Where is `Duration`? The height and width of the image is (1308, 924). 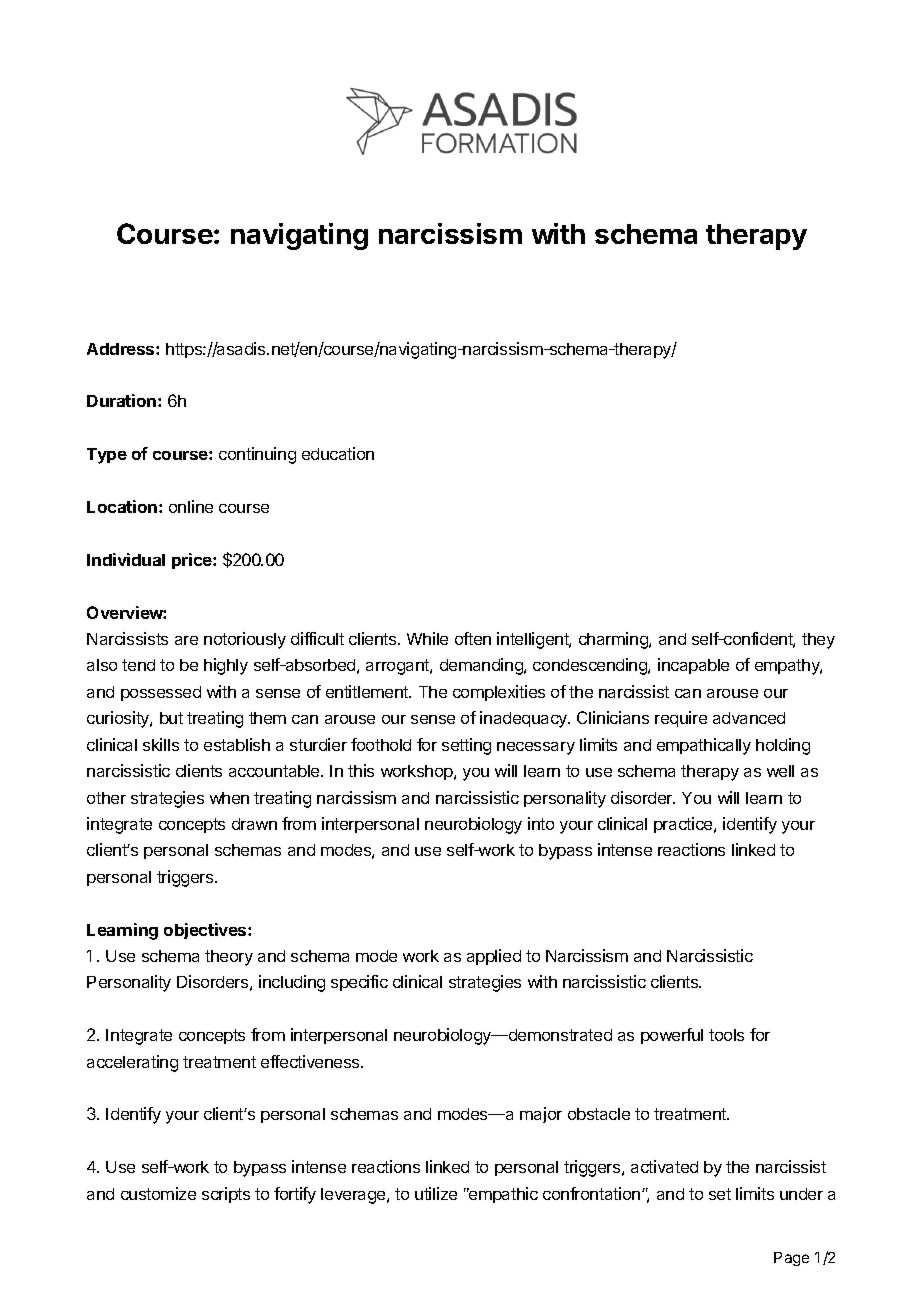 Duration is located at coordinates (121, 400).
